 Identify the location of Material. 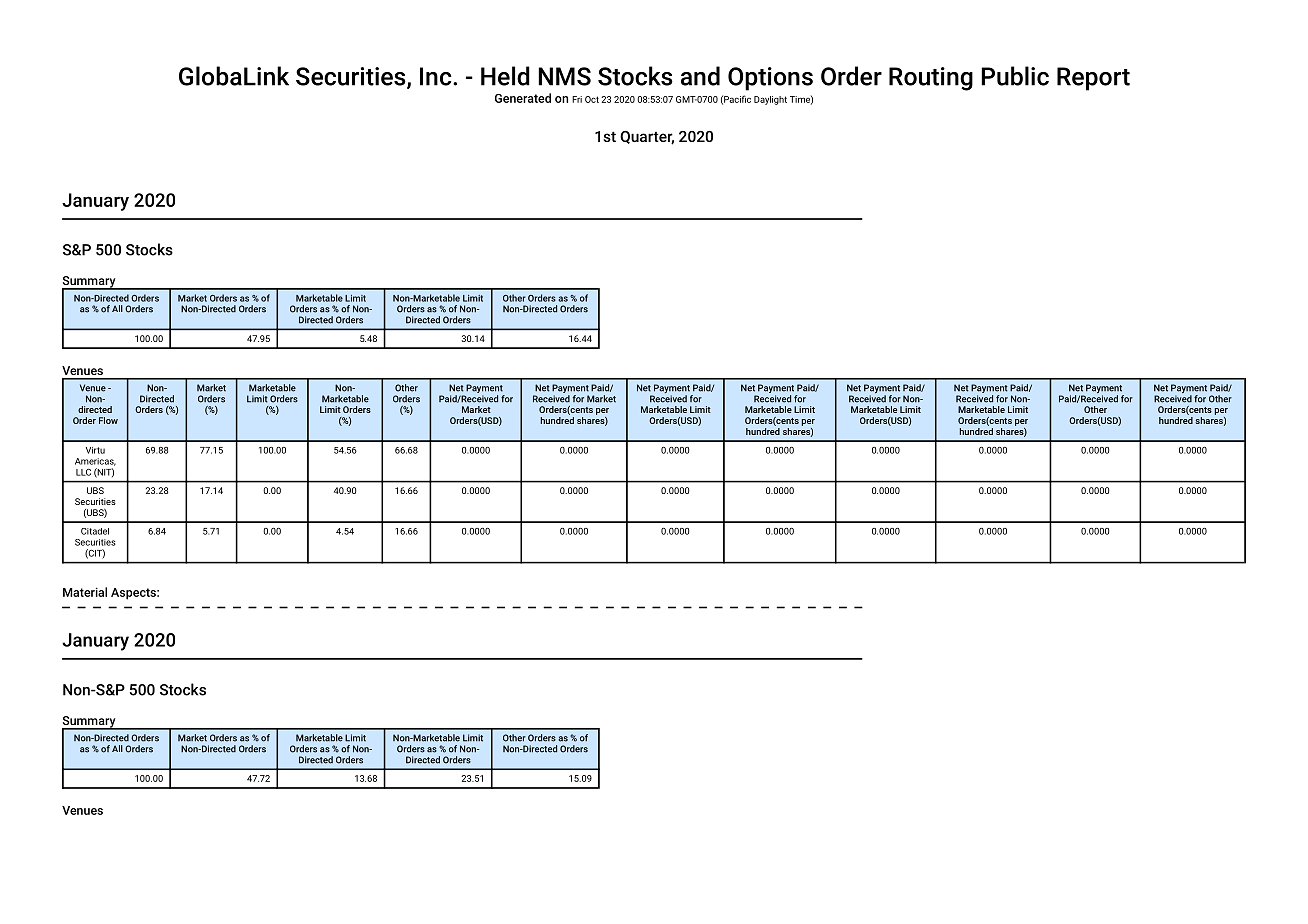
(85, 592).
